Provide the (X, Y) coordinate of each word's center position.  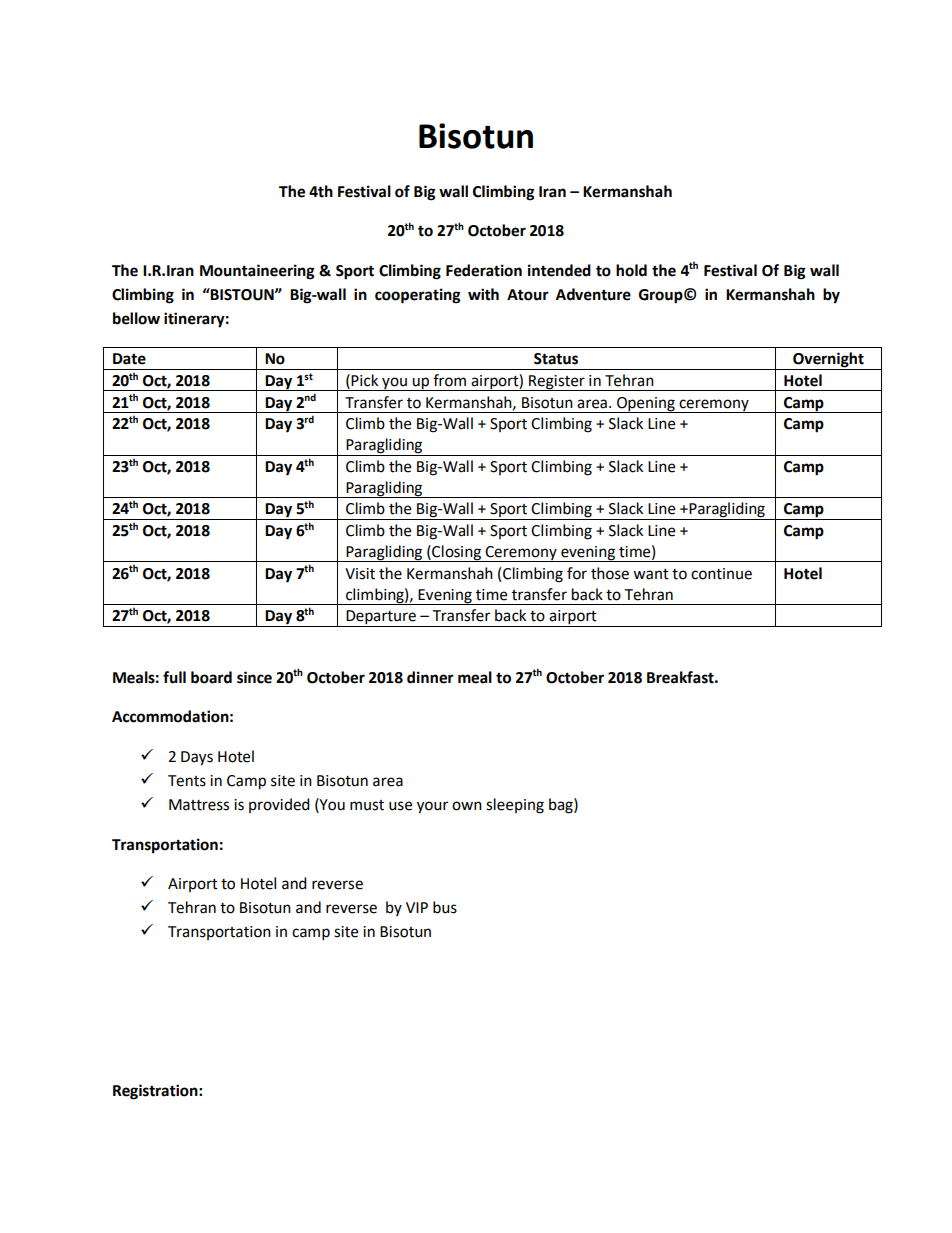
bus (445, 907)
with (483, 294)
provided (279, 805)
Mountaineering (257, 272)
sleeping (515, 806)
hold (631, 270)
